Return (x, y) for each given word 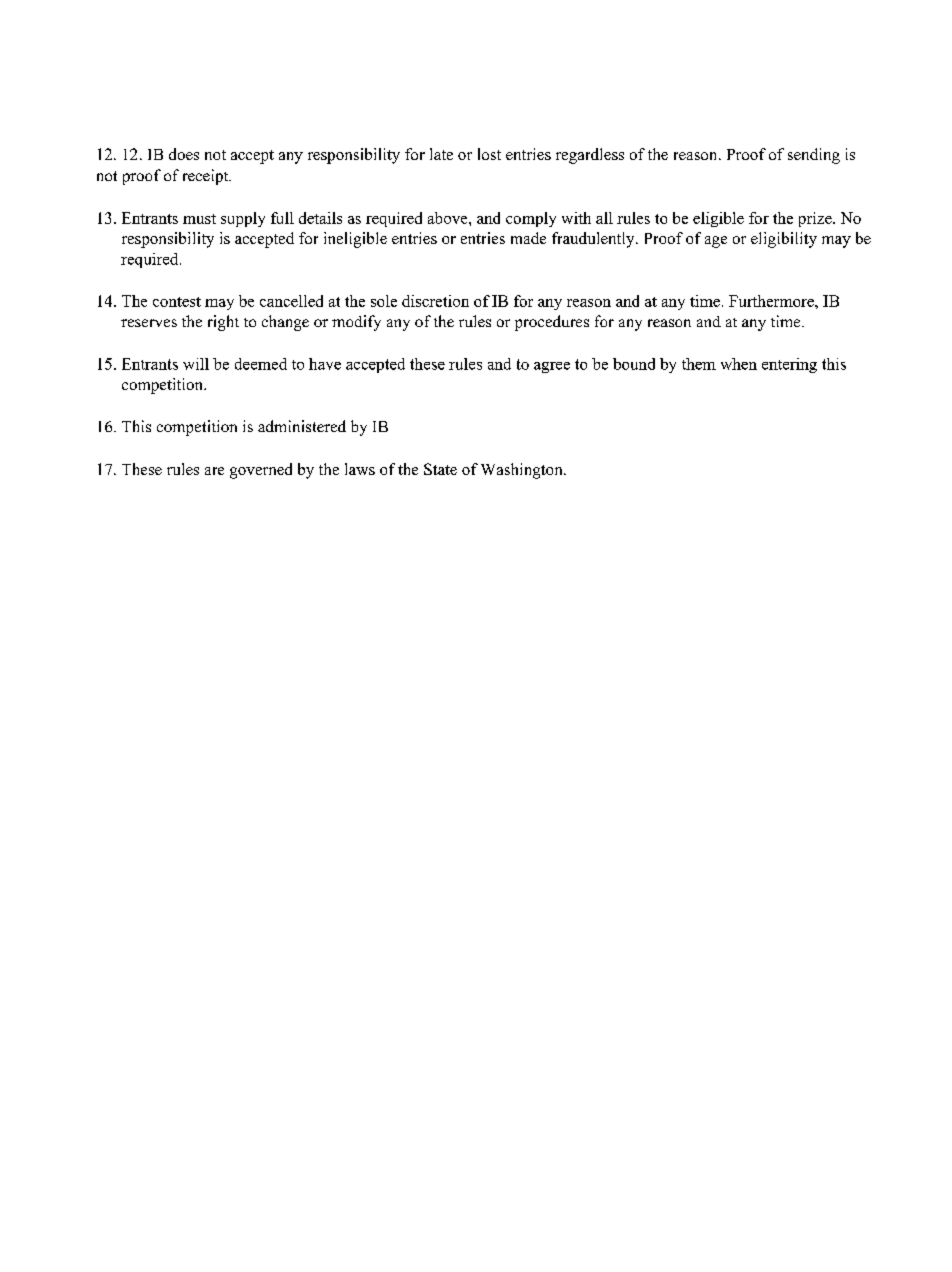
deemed (261, 364)
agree (552, 367)
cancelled (291, 301)
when (739, 364)
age (716, 242)
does (184, 154)
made (528, 238)
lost (489, 154)
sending (814, 156)
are (214, 471)
